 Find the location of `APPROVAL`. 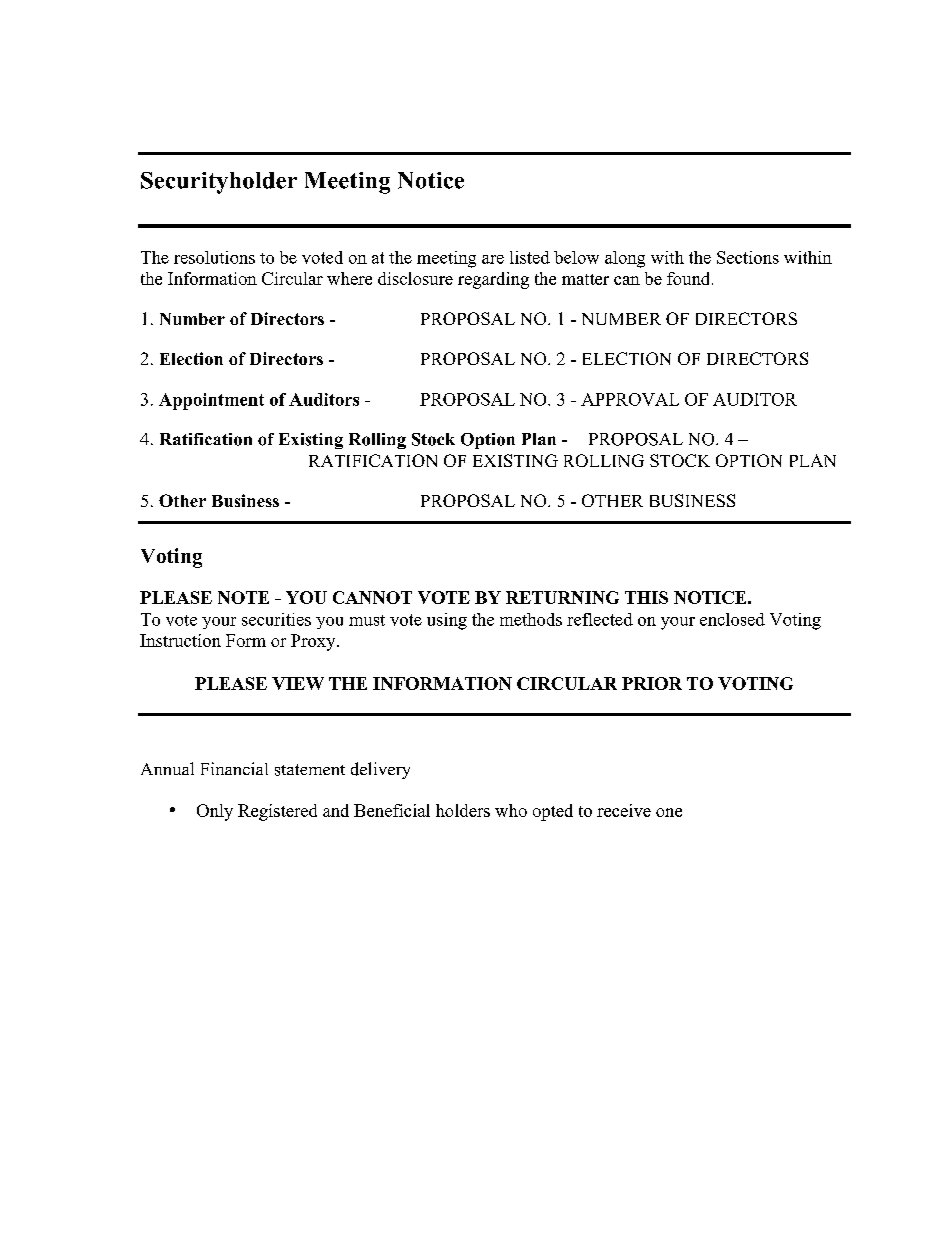

APPROVAL is located at coordinates (630, 399).
